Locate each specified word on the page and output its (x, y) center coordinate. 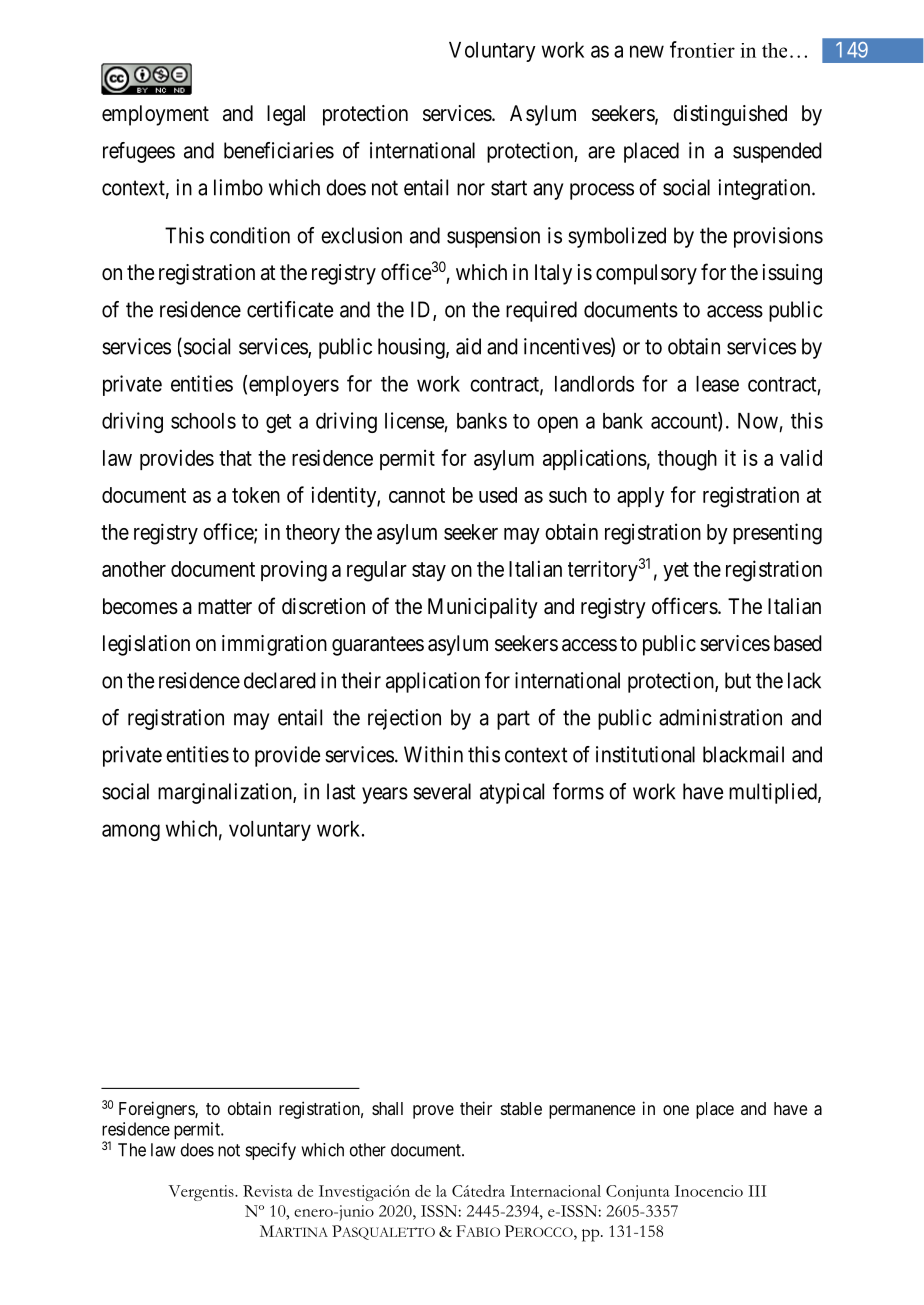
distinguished (730, 115)
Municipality (483, 608)
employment (155, 115)
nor (471, 189)
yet (676, 571)
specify (270, 1151)
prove (433, 1112)
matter (225, 607)
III (757, 1191)
